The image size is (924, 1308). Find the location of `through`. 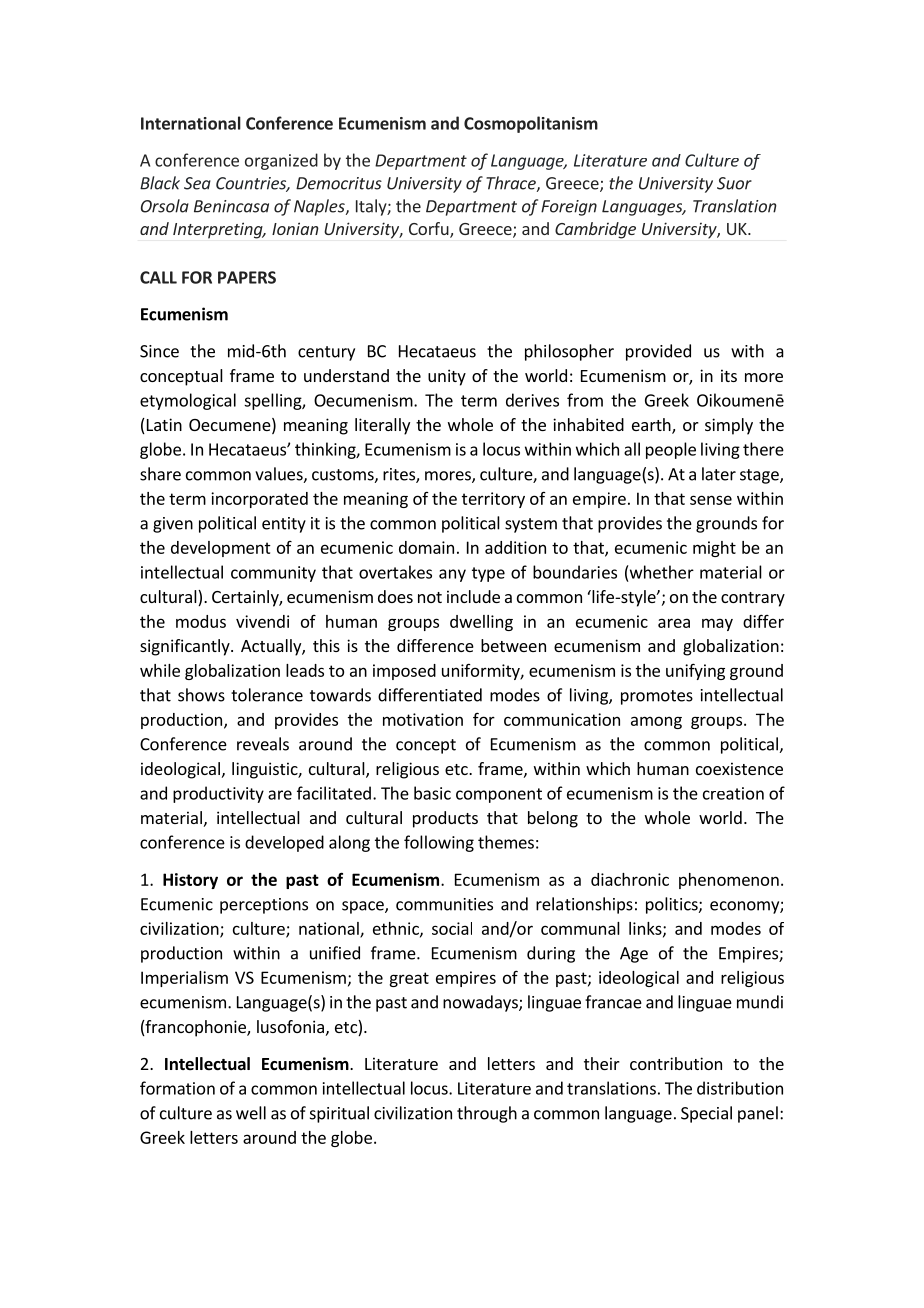

through is located at coordinates (487, 1114).
